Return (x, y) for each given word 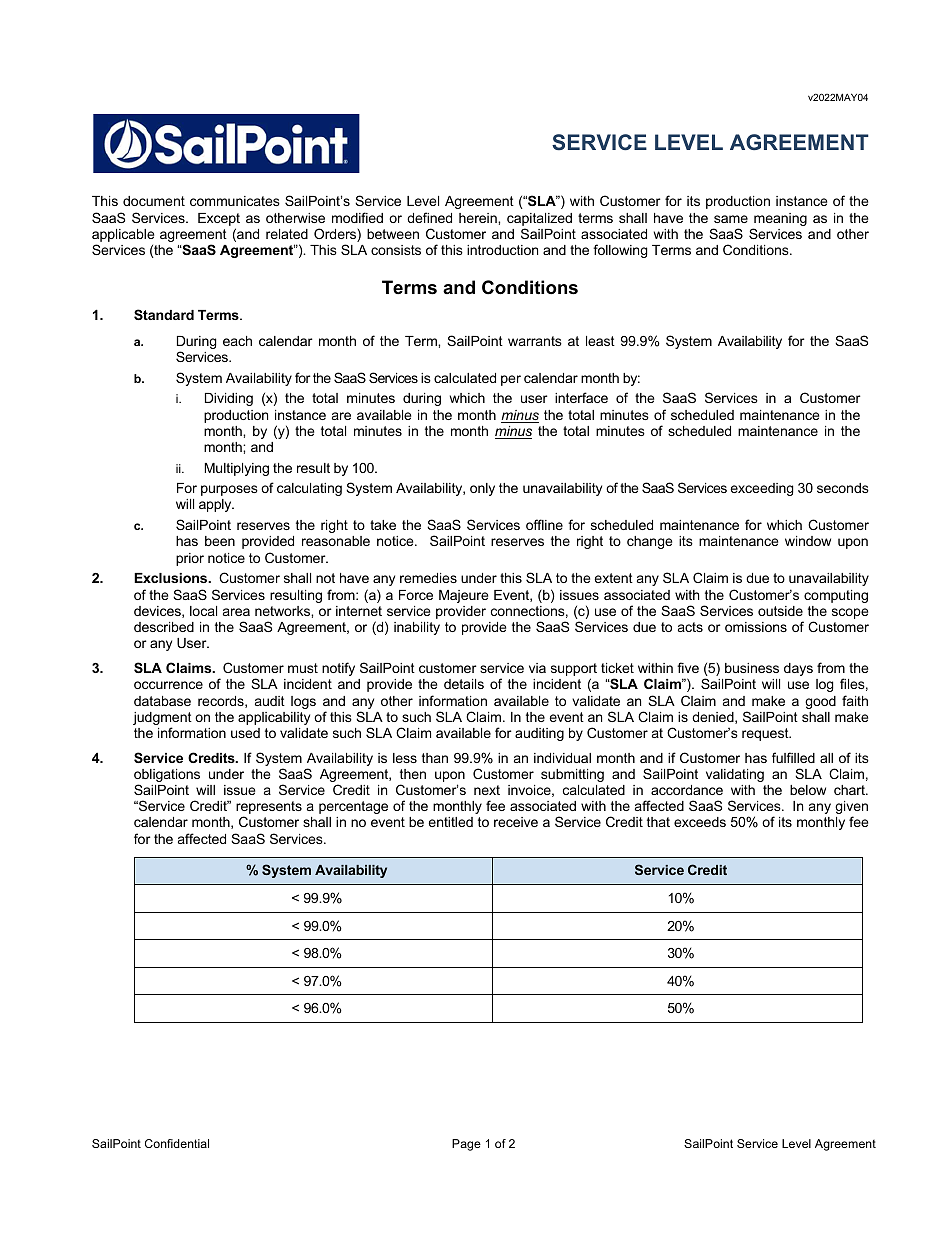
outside (780, 611)
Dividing (229, 399)
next (487, 790)
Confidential (177, 1143)
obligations (167, 777)
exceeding (761, 489)
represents (269, 809)
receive (516, 822)
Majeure (463, 596)
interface (581, 397)
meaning (780, 219)
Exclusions (172, 578)
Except (219, 219)
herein (479, 218)
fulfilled (793, 757)
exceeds (700, 822)
